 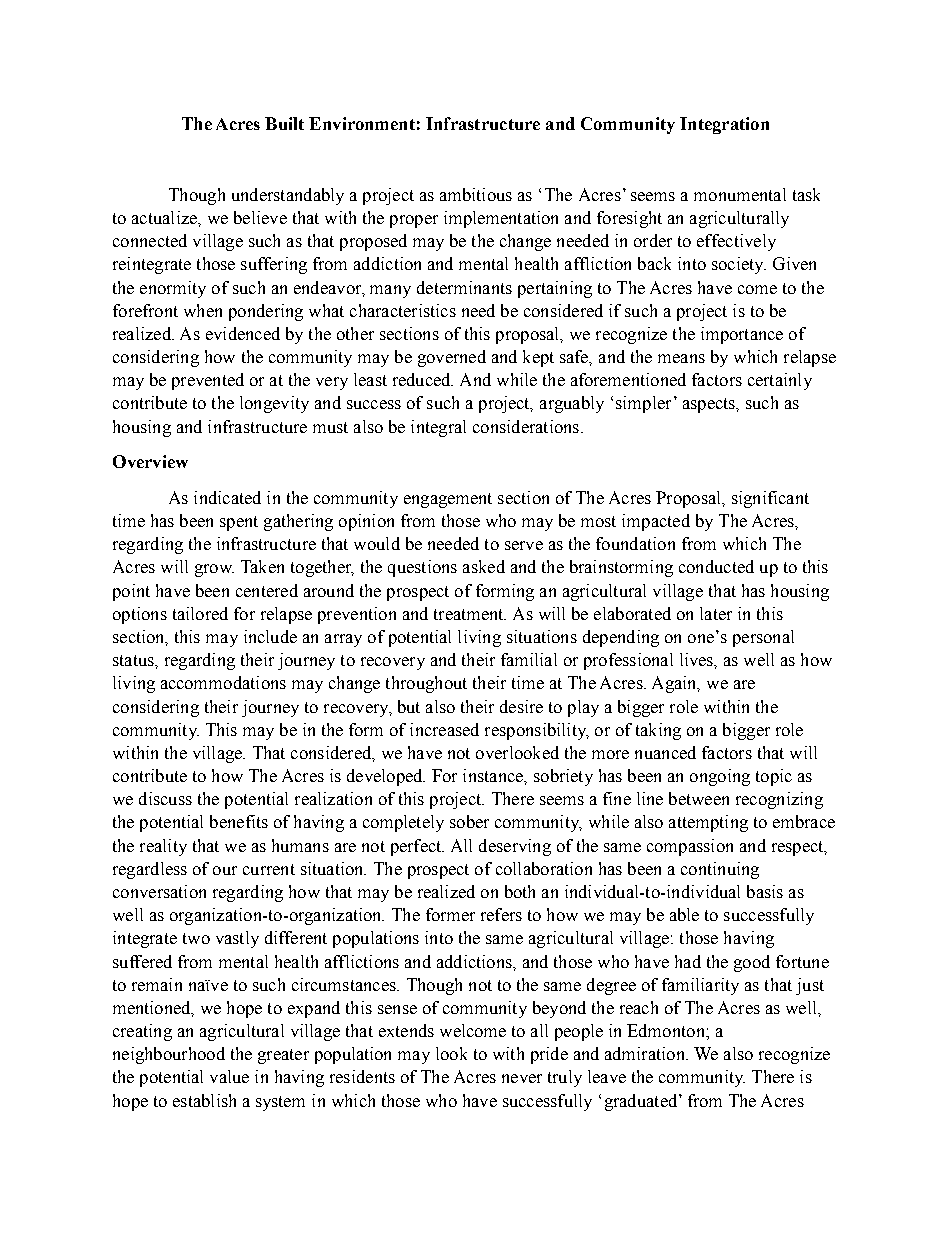 What do you see at coordinates (200, 613) in the image?
I see `tailored` at bounding box center [200, 613].
